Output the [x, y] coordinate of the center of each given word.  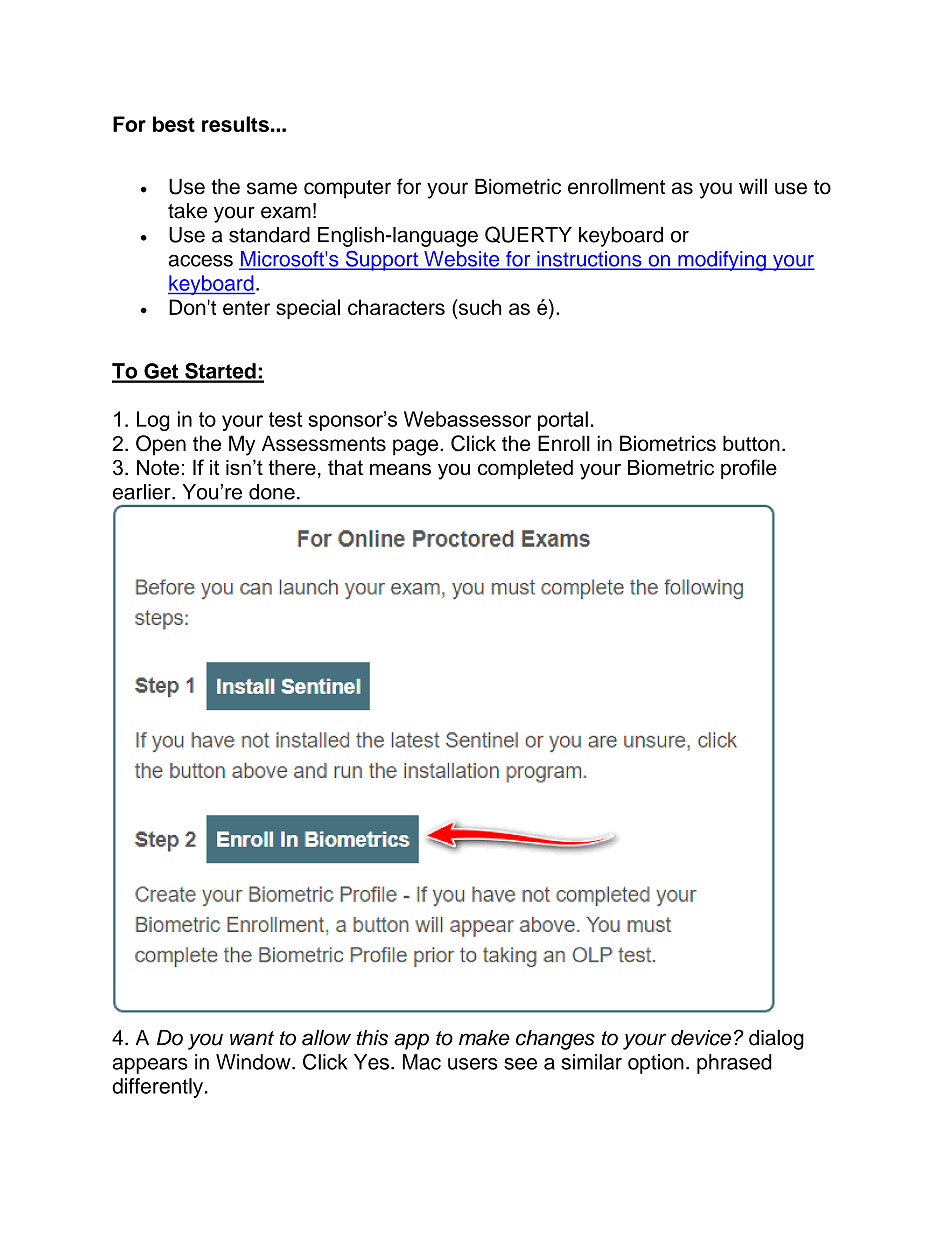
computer [347, 189]
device [701, 1038]
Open [161, 445]
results [235, 124]
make [484, 1038]
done [272, 492]
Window [254, 1062]
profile [749, 469]
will [753, 186]
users [473, 1064]
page [417, 447]
